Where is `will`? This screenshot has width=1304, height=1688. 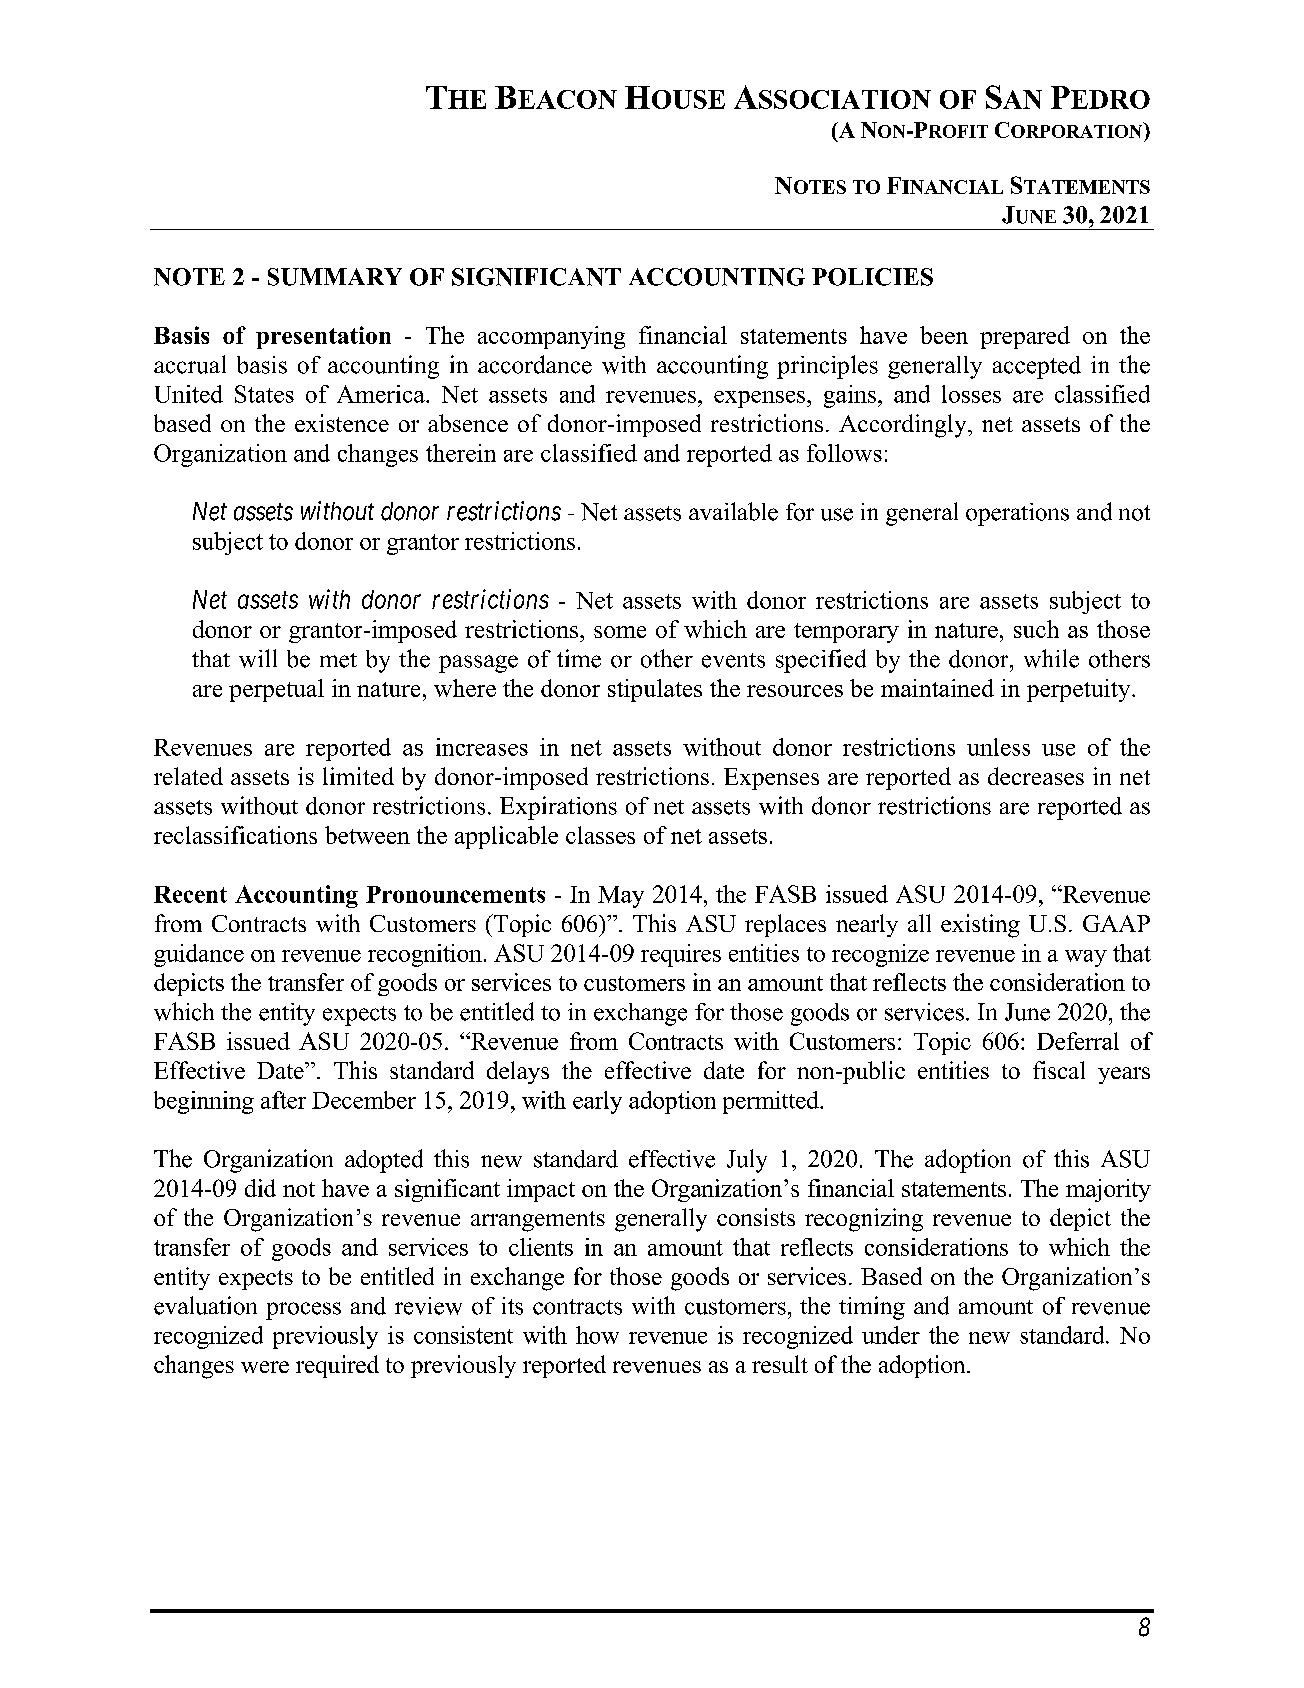 will is located at coordinates (258, 658).
